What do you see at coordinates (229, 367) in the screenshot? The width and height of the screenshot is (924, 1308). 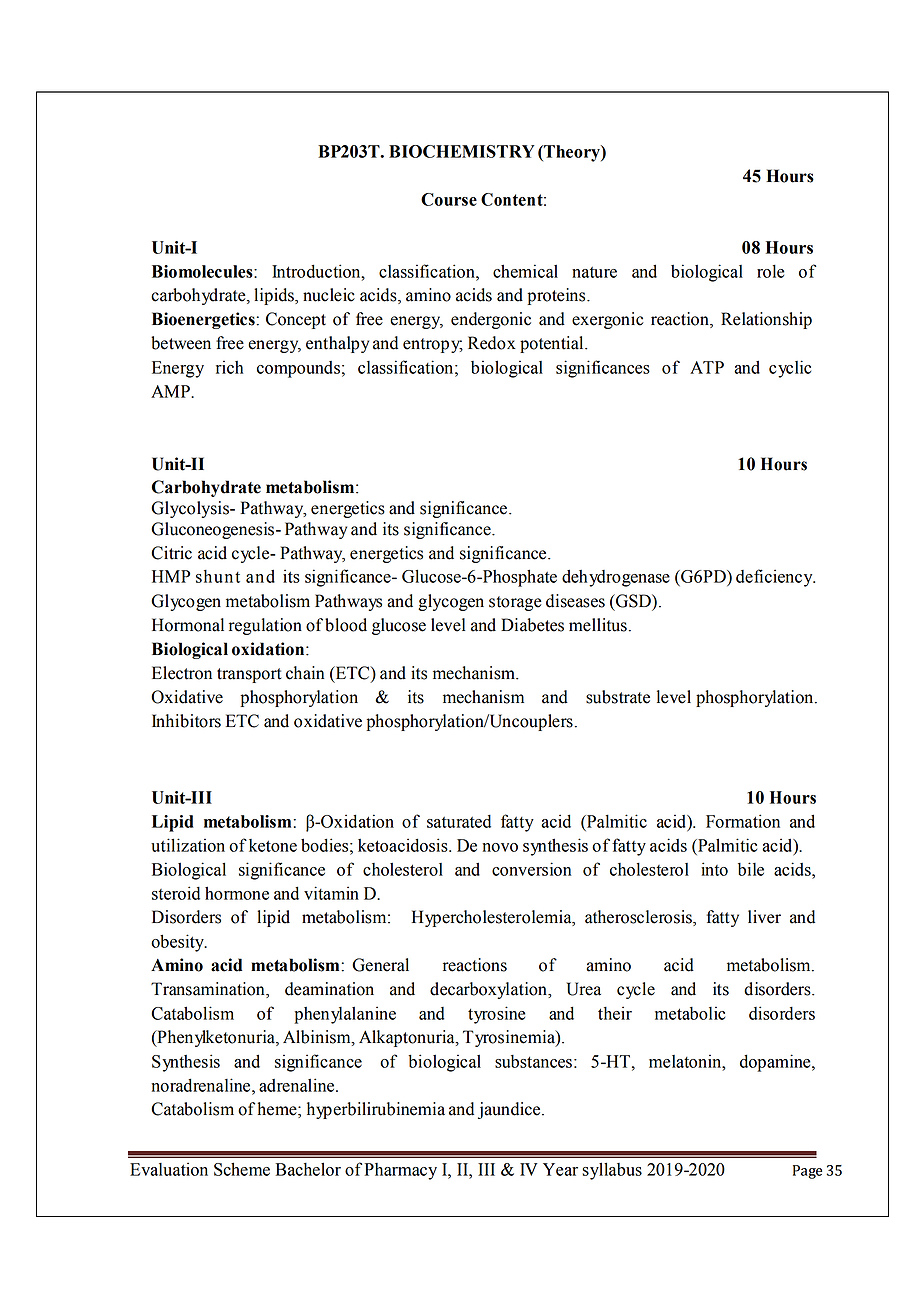 I see `rich` at bounding box center [229, 367].
